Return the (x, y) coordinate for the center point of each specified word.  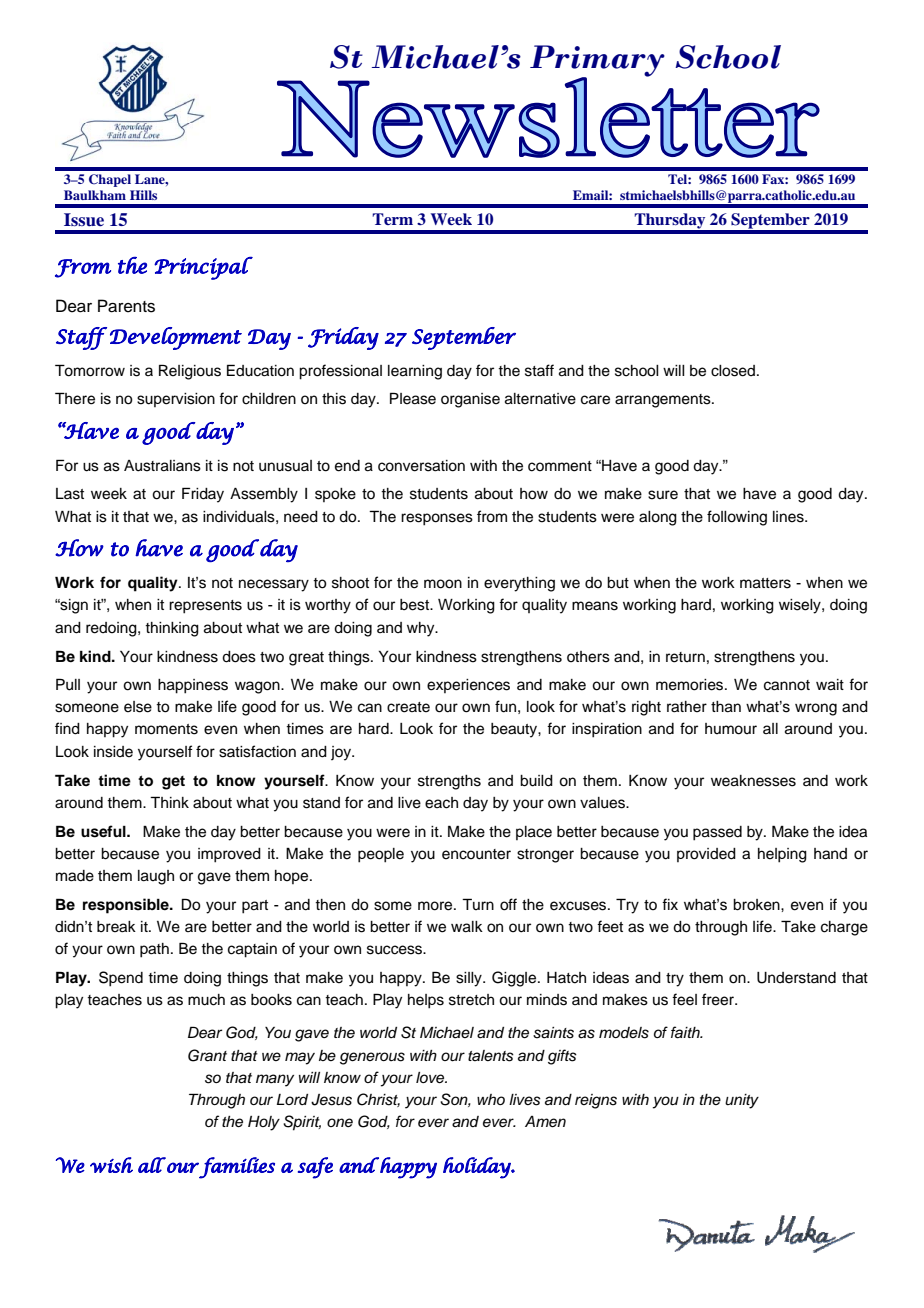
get (173, 783)
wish (111, 1165)
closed (734, 371)
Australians (162, 466)
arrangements (664, 401)
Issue (84, 220)
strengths (449, 782)
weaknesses (753, 781)
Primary (597, 62)
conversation (421, 466)
